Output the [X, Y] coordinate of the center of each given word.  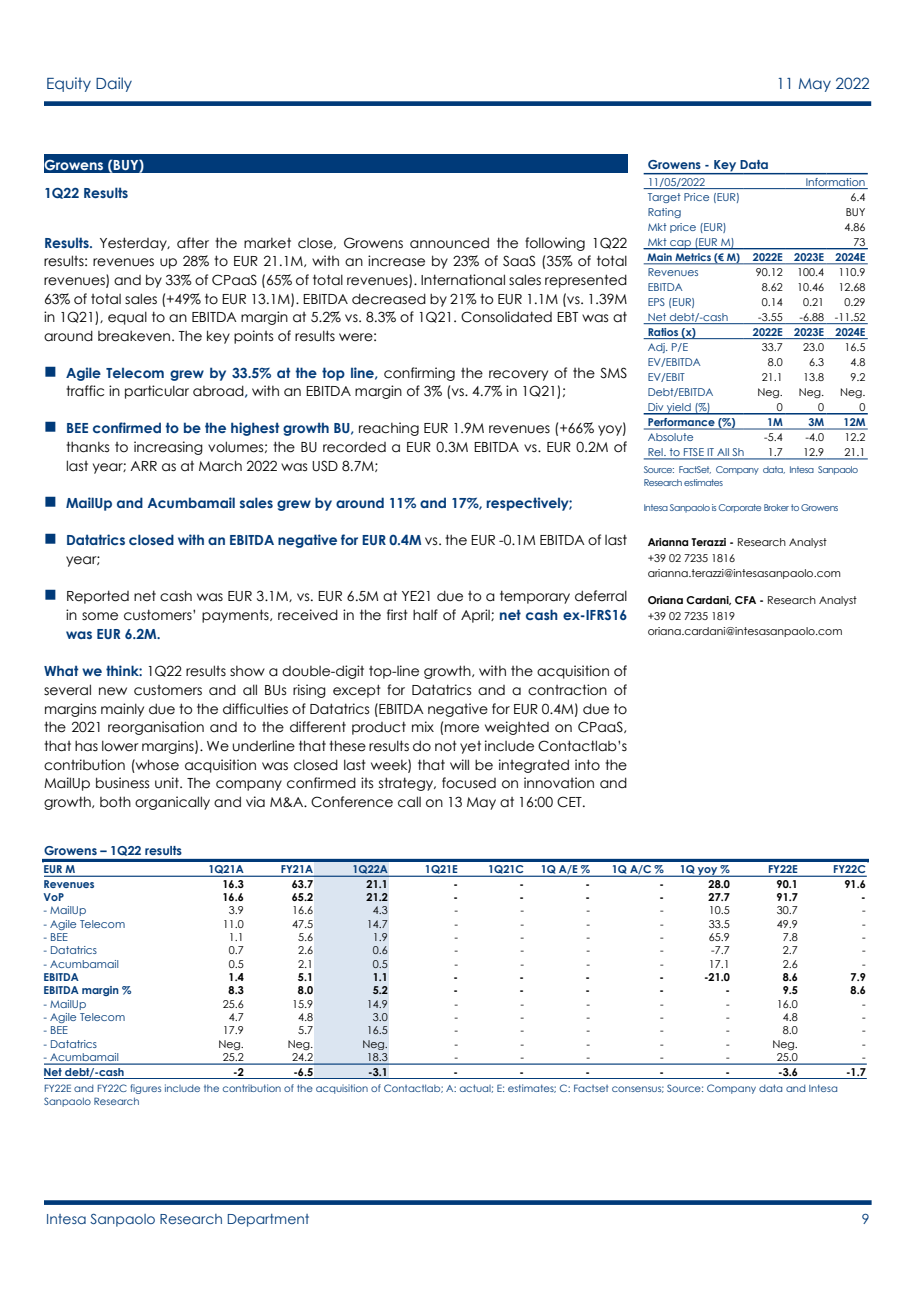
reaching [389, 429]
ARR [143, 466]
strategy [407, 784]
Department [268, 1220]
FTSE [694, 453]
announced [449, 243]
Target [664, 198]
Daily [114, 84]
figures [145, 1089]
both [115, 802]
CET [570, 802]
